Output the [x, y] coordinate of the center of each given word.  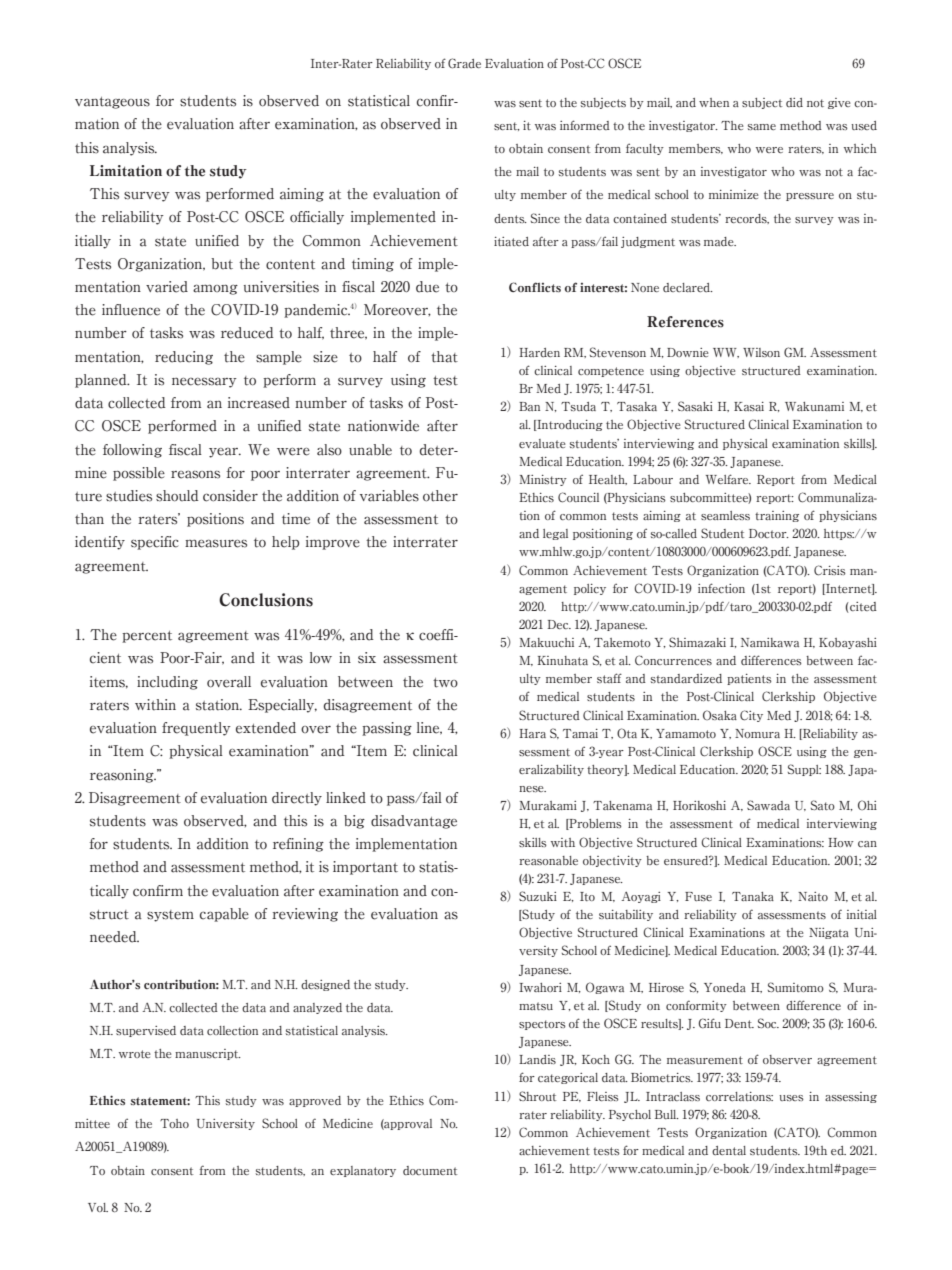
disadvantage [414, 822]
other [440, 496]
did [794, 102]
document [430, 1170]
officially [317, 218]
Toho [174, 1123]
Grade [464, 63]
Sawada [768, 805]
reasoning [123, 776]
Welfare [728, 479]
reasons [195, 474]
